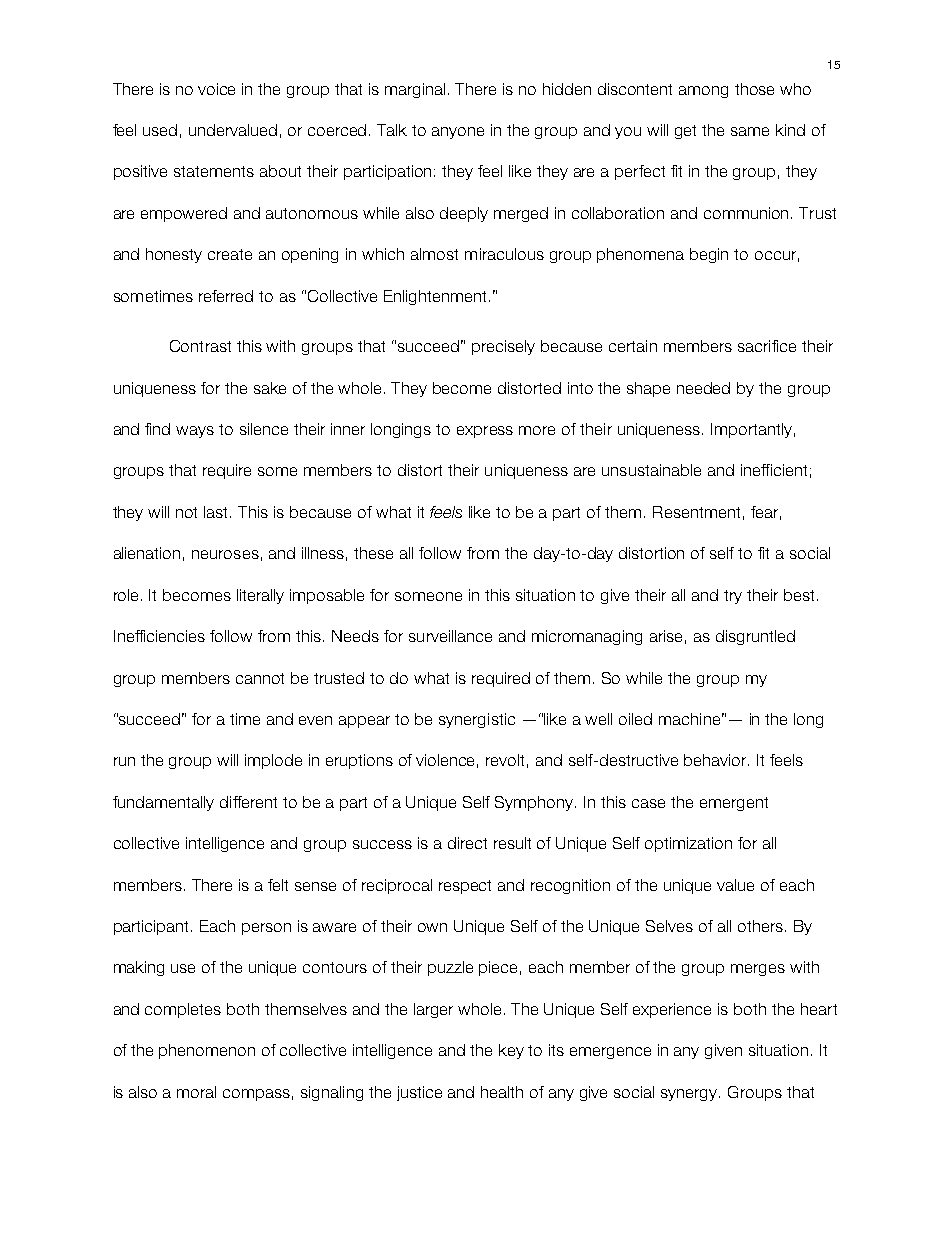  What do you see at coordinates (750, 131) in the screenshot?
I see `same` at bounding box center [750, 131].
